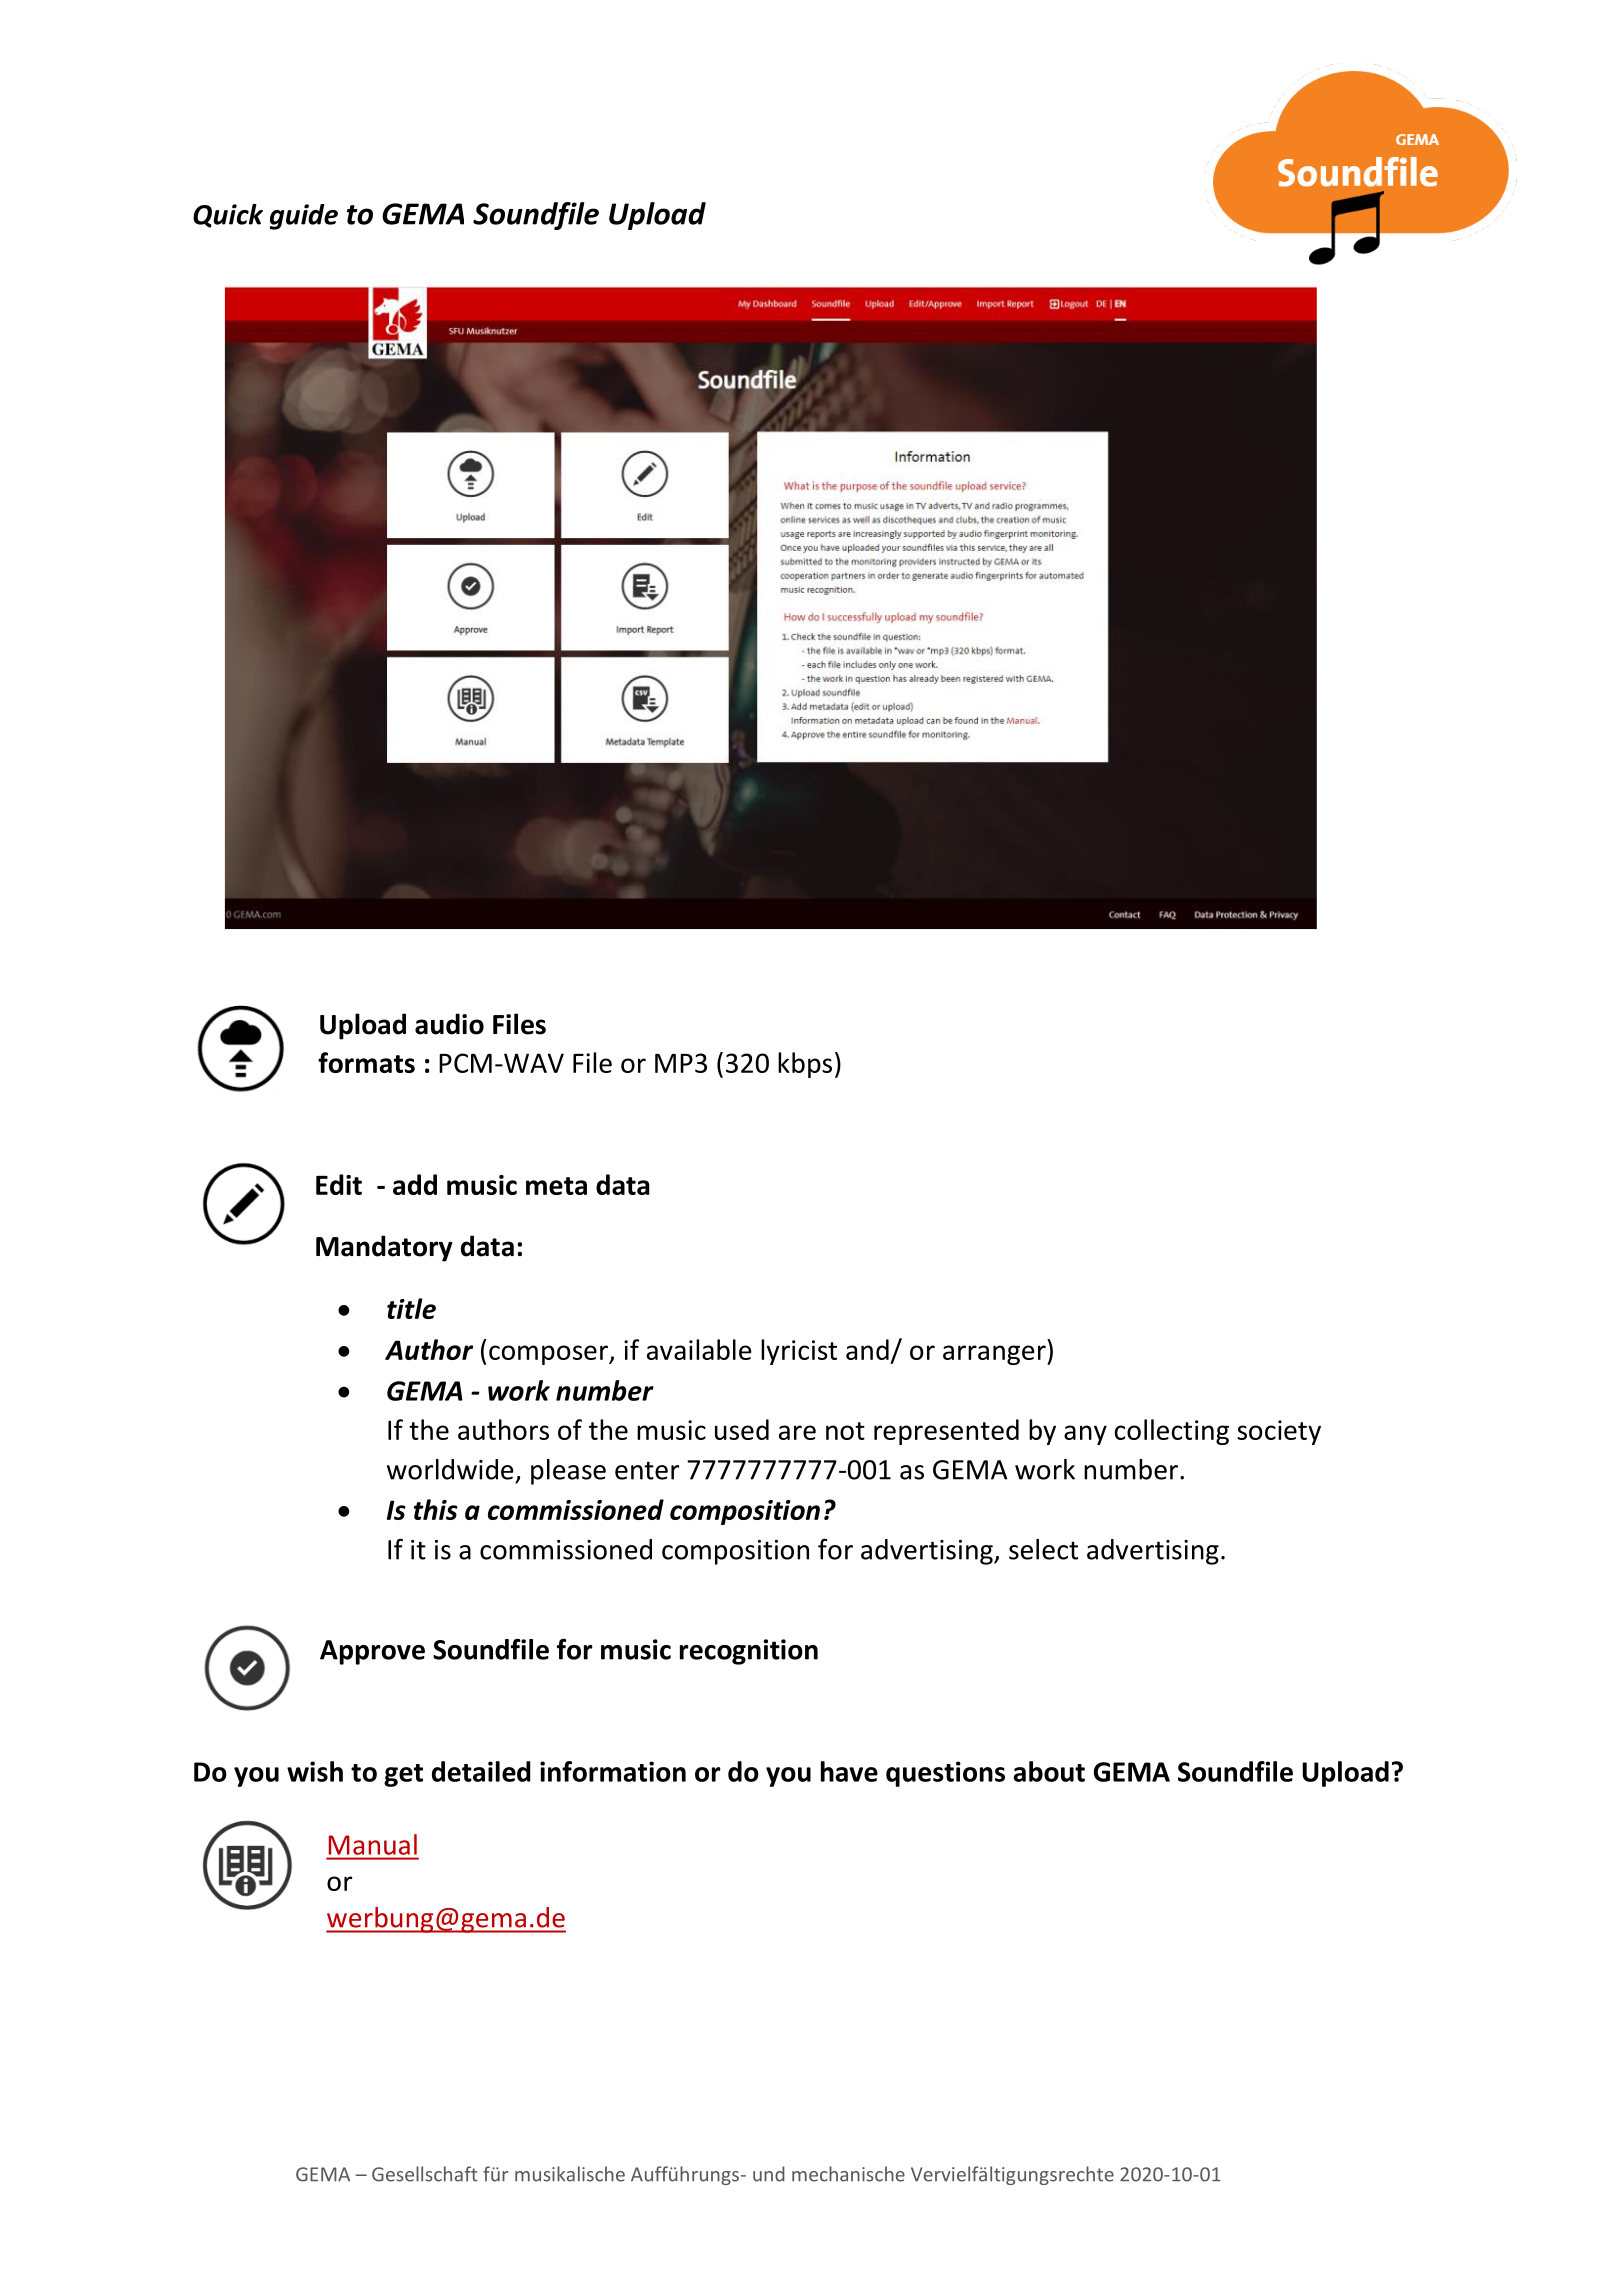  I want to click on recognition, so click(749, 1652).
